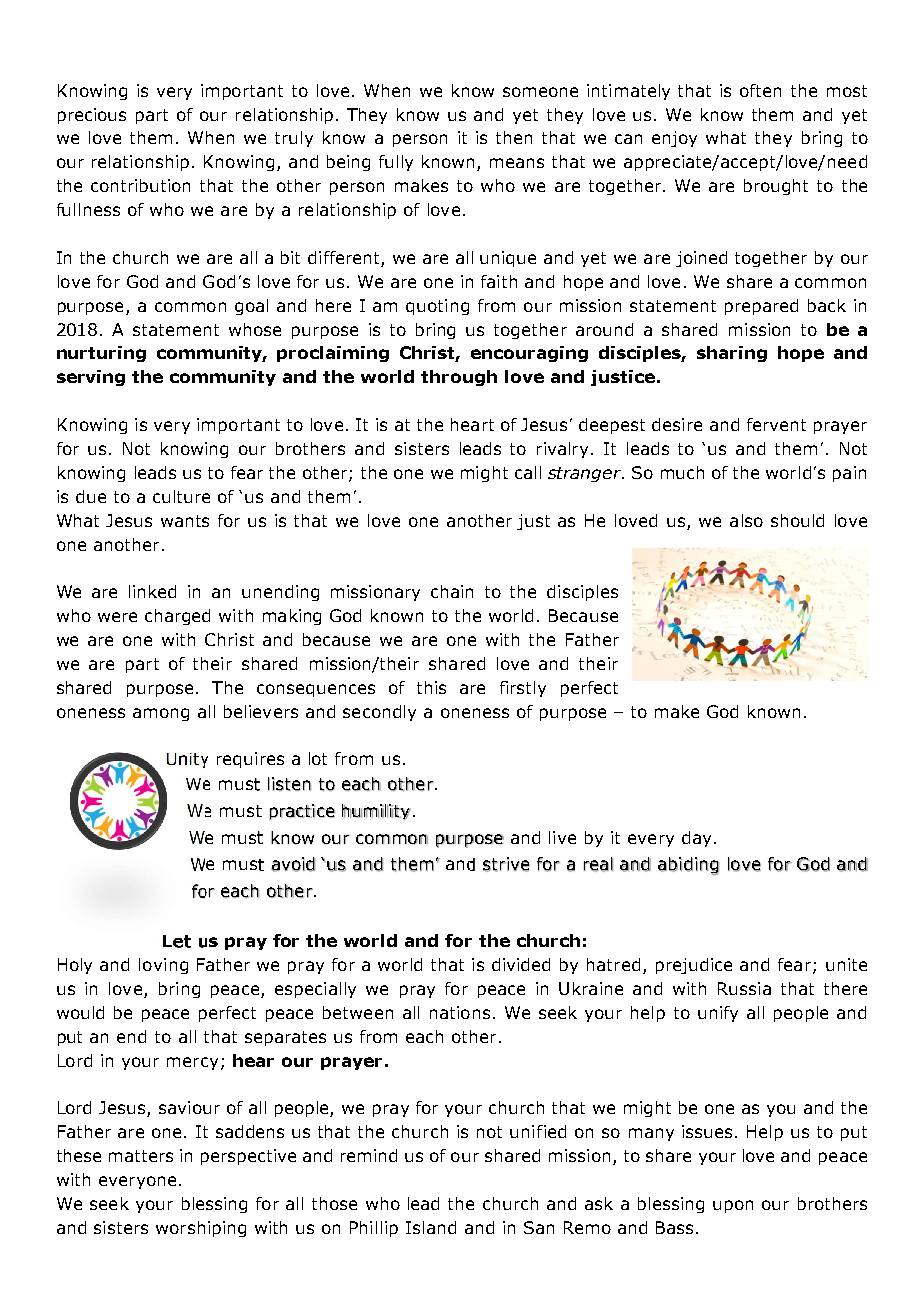 The image size is (924, 1308). What do you see at coordinates (514, 137) in the page?
I see `then` at bounding box center [514, 137].
